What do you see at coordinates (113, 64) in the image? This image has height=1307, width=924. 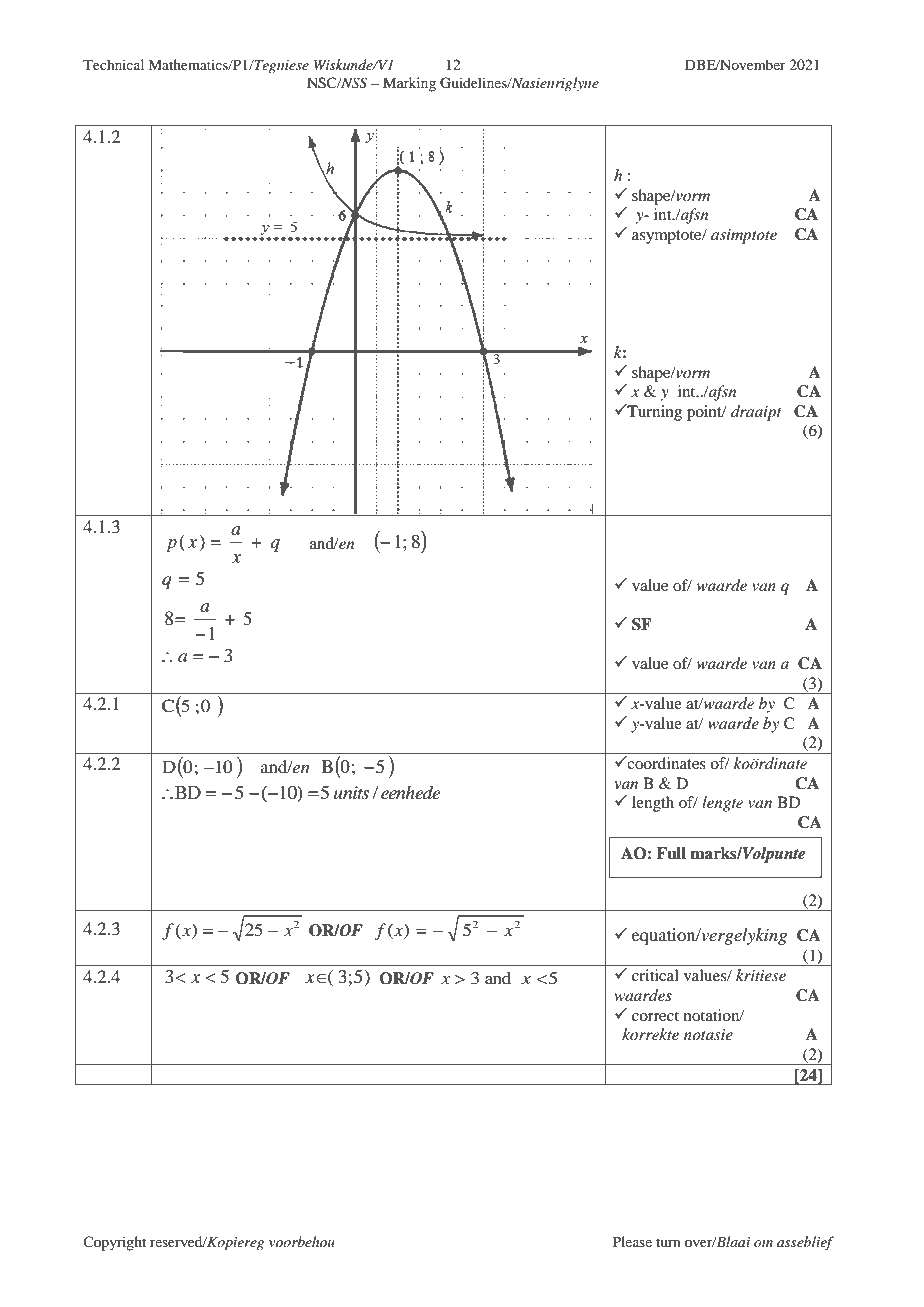 I see `Technical` at bounding box center [113, 64].
